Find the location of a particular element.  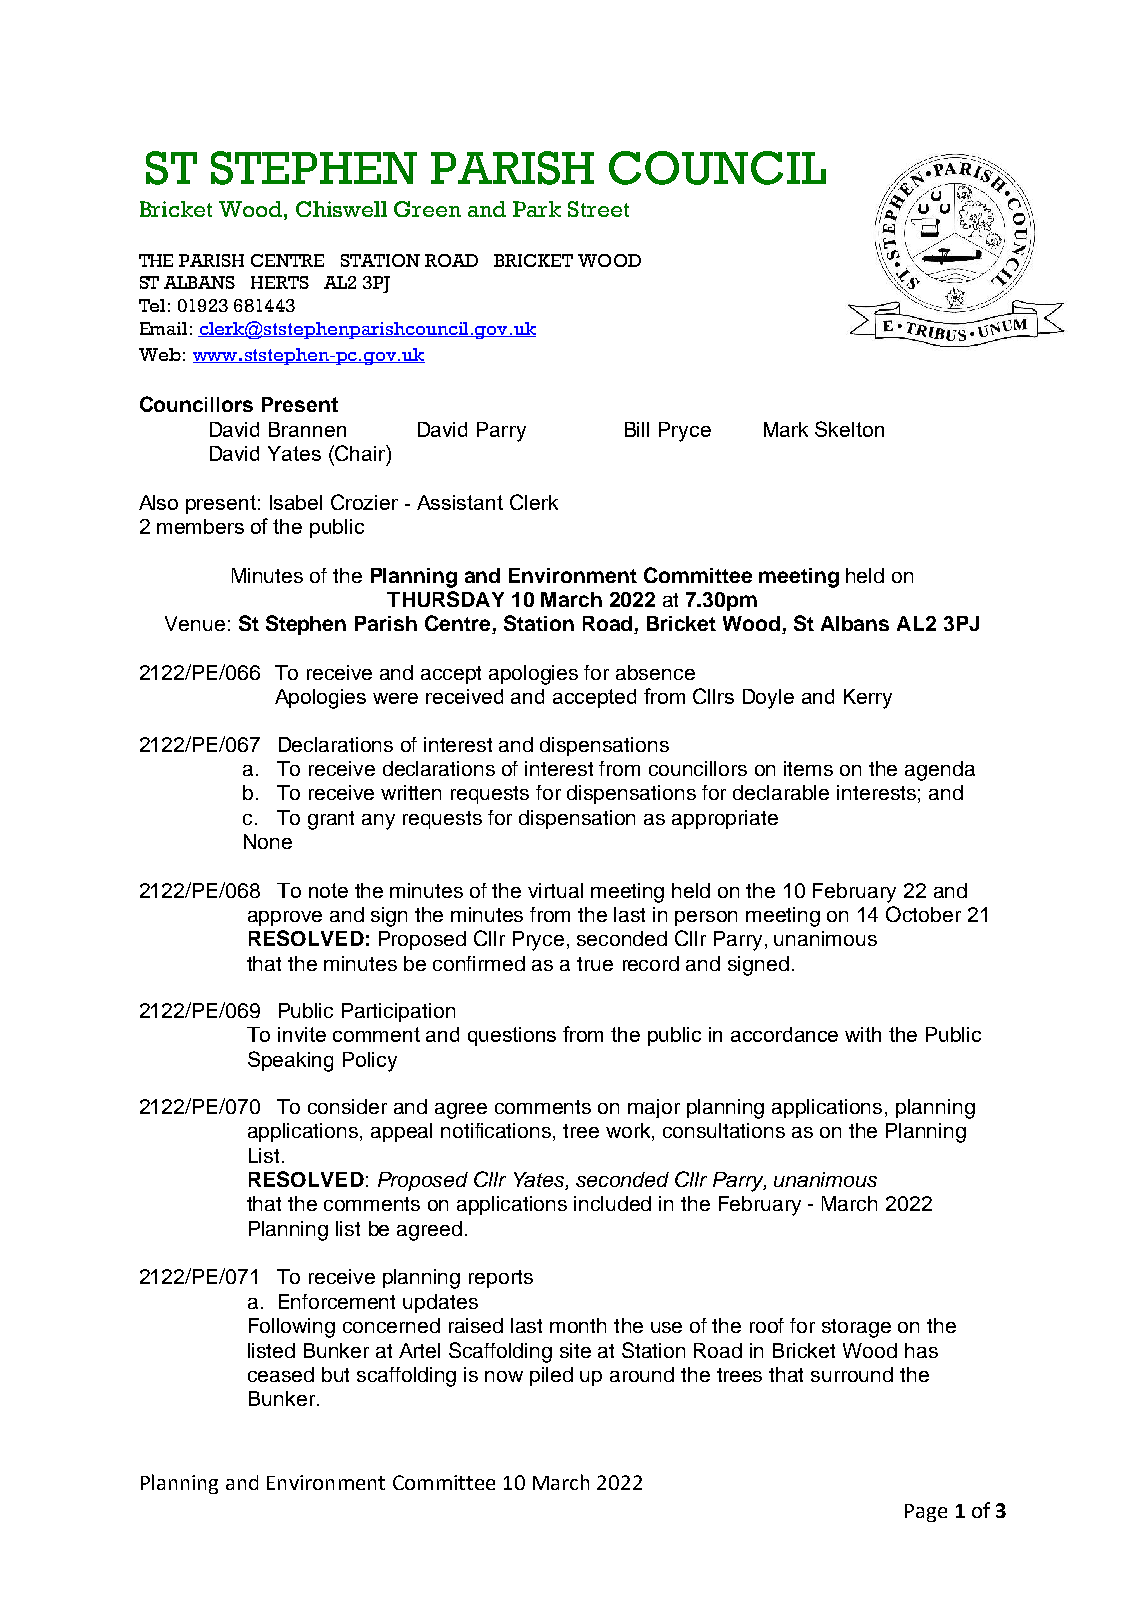

notifications is located at coordinates (497, 1132).
